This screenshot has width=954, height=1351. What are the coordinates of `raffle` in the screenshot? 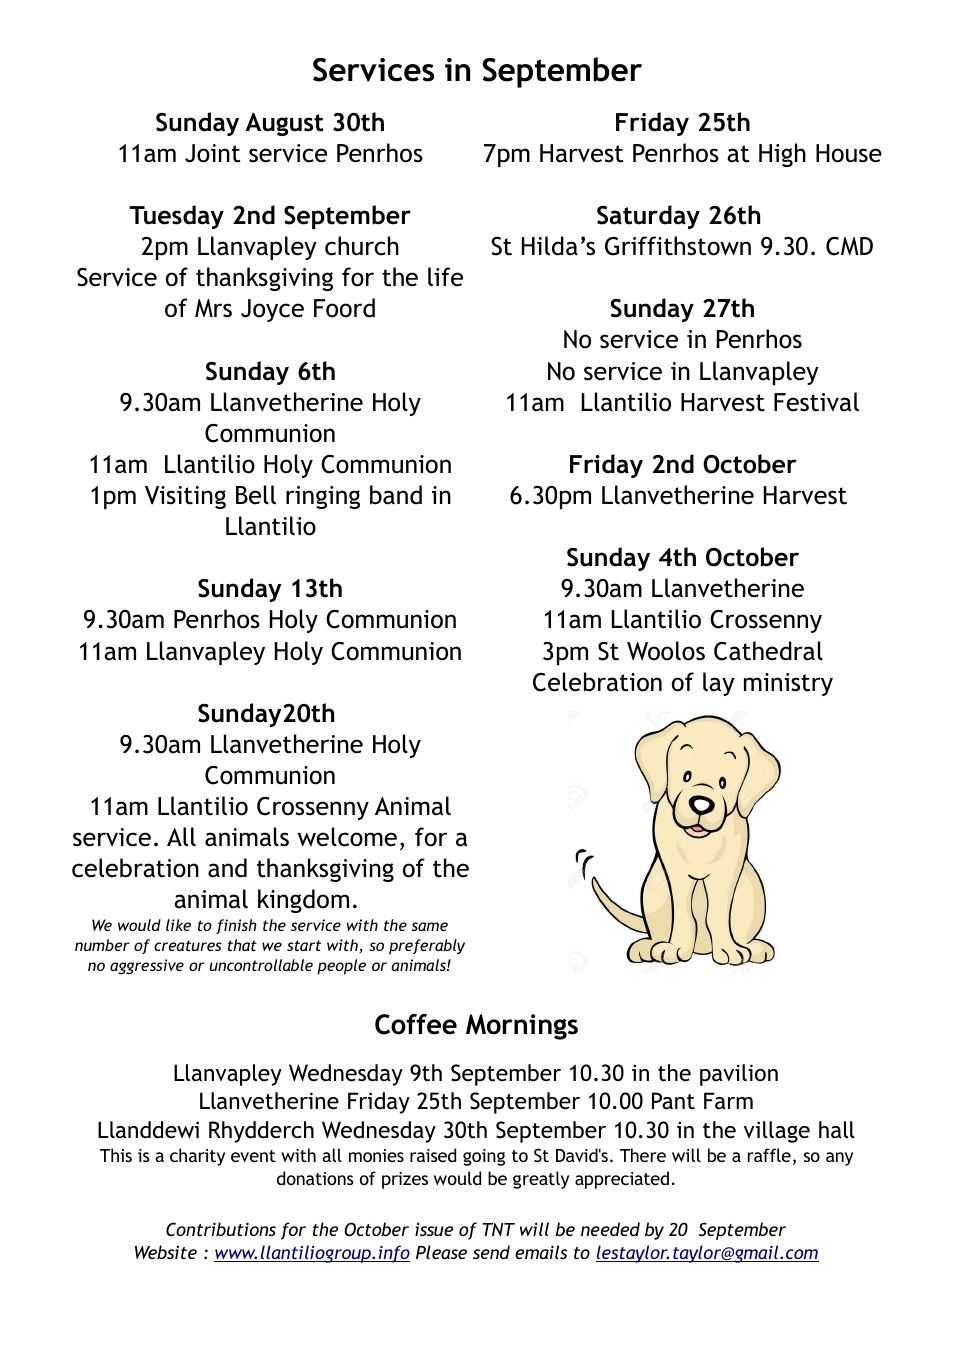 It's located at (769, 1155).
